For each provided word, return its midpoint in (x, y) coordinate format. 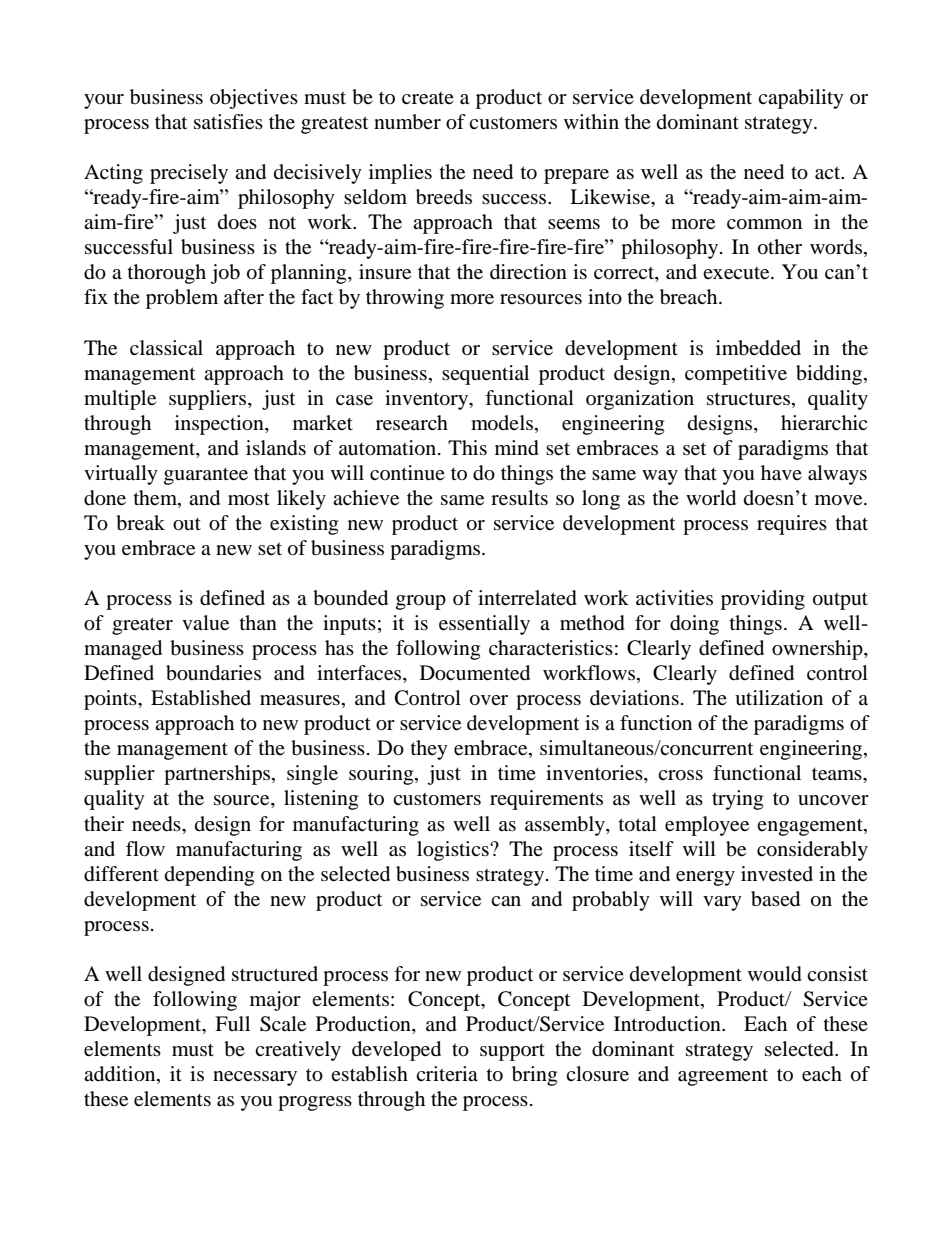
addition (121, 1075)
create (428, 98)
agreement (723, 1077)
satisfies (228, 122)
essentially (484, 625)
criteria (447, 1073)
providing (763, 600)
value (205, 623)
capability (801, 99)
